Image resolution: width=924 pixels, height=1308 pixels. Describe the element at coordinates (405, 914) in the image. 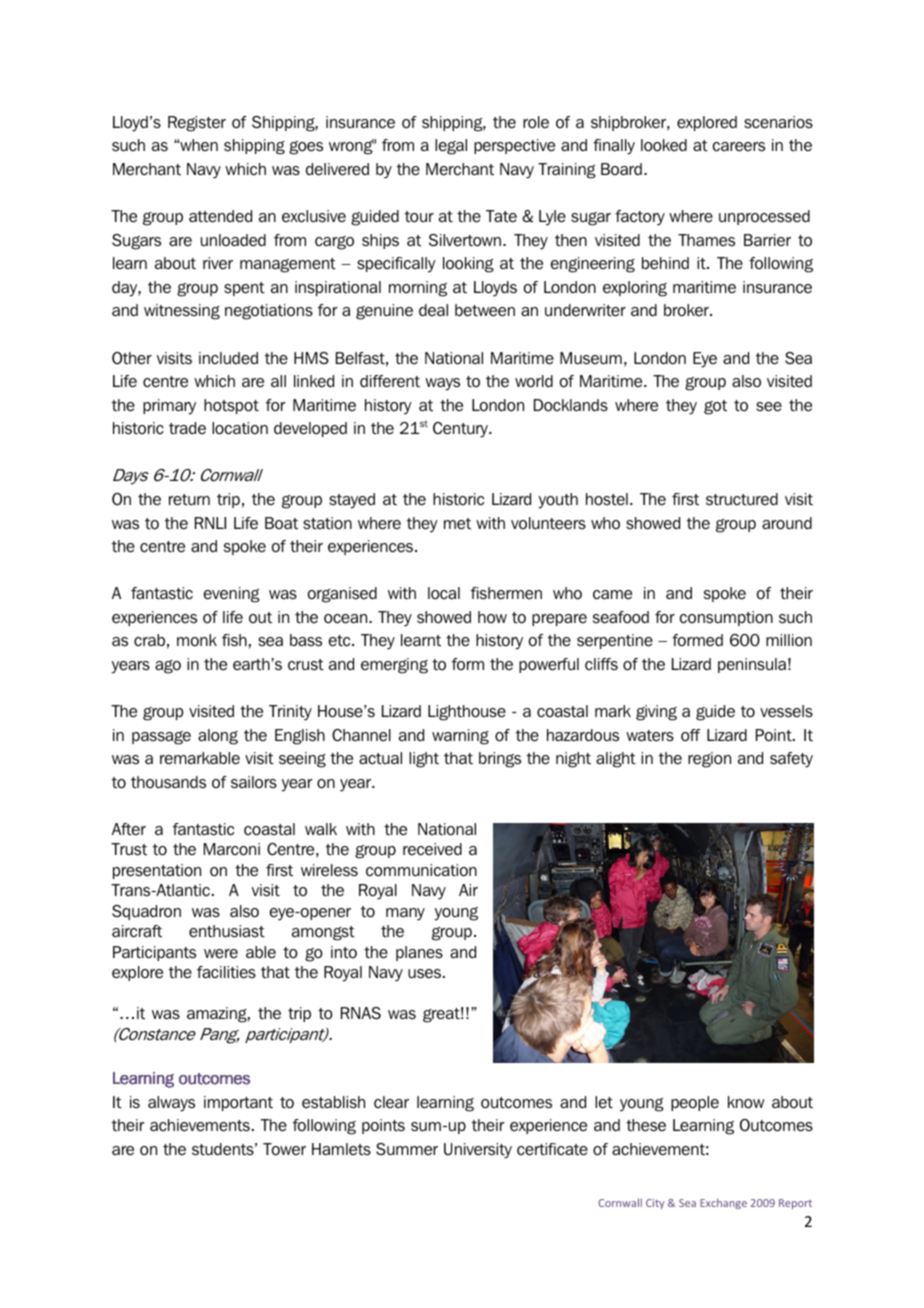

I see `many` at that location.
